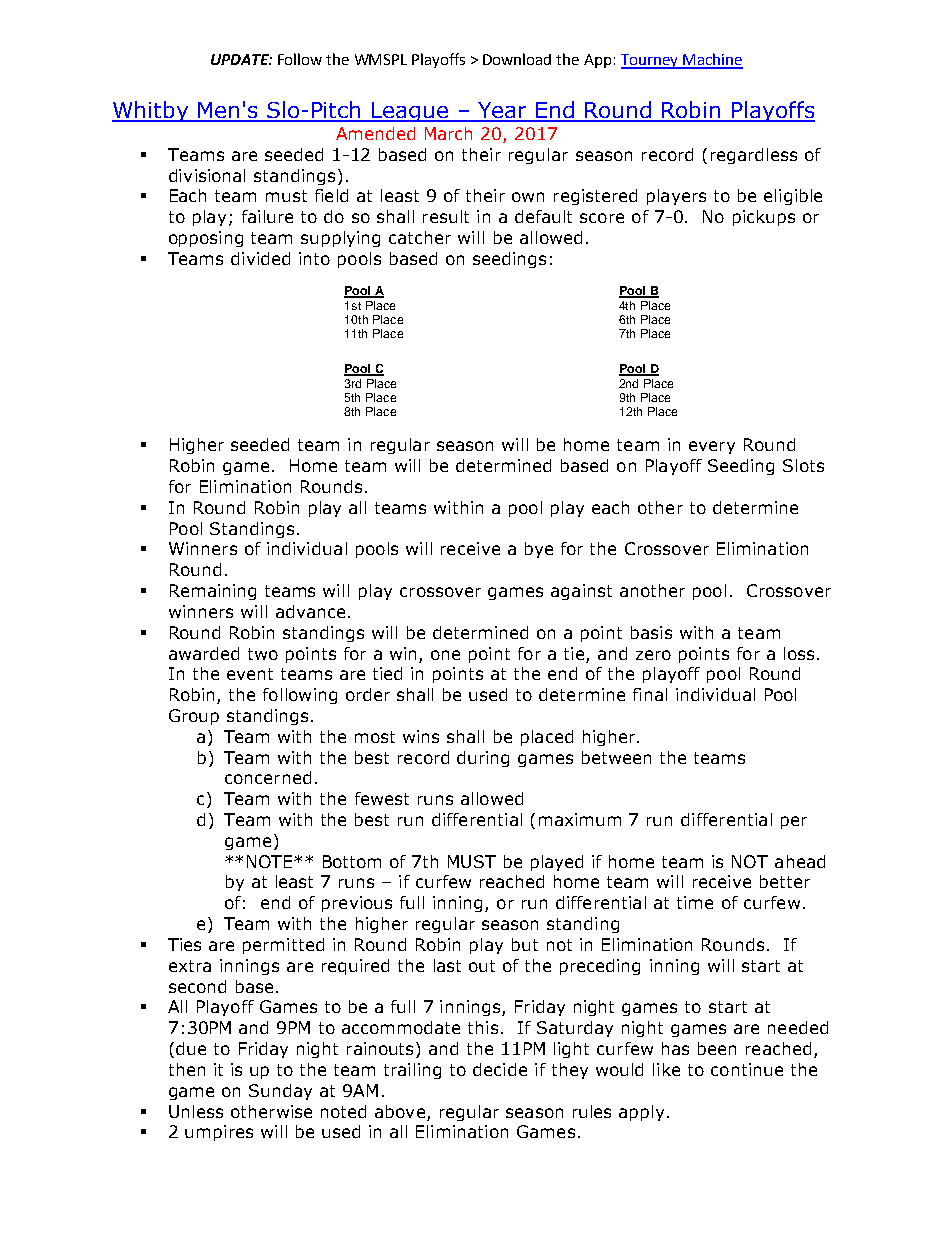 The width and height of the page is (952, 1233). Describe the element at coordinates (712, 60) in the page. I see `Machine` at that location.
